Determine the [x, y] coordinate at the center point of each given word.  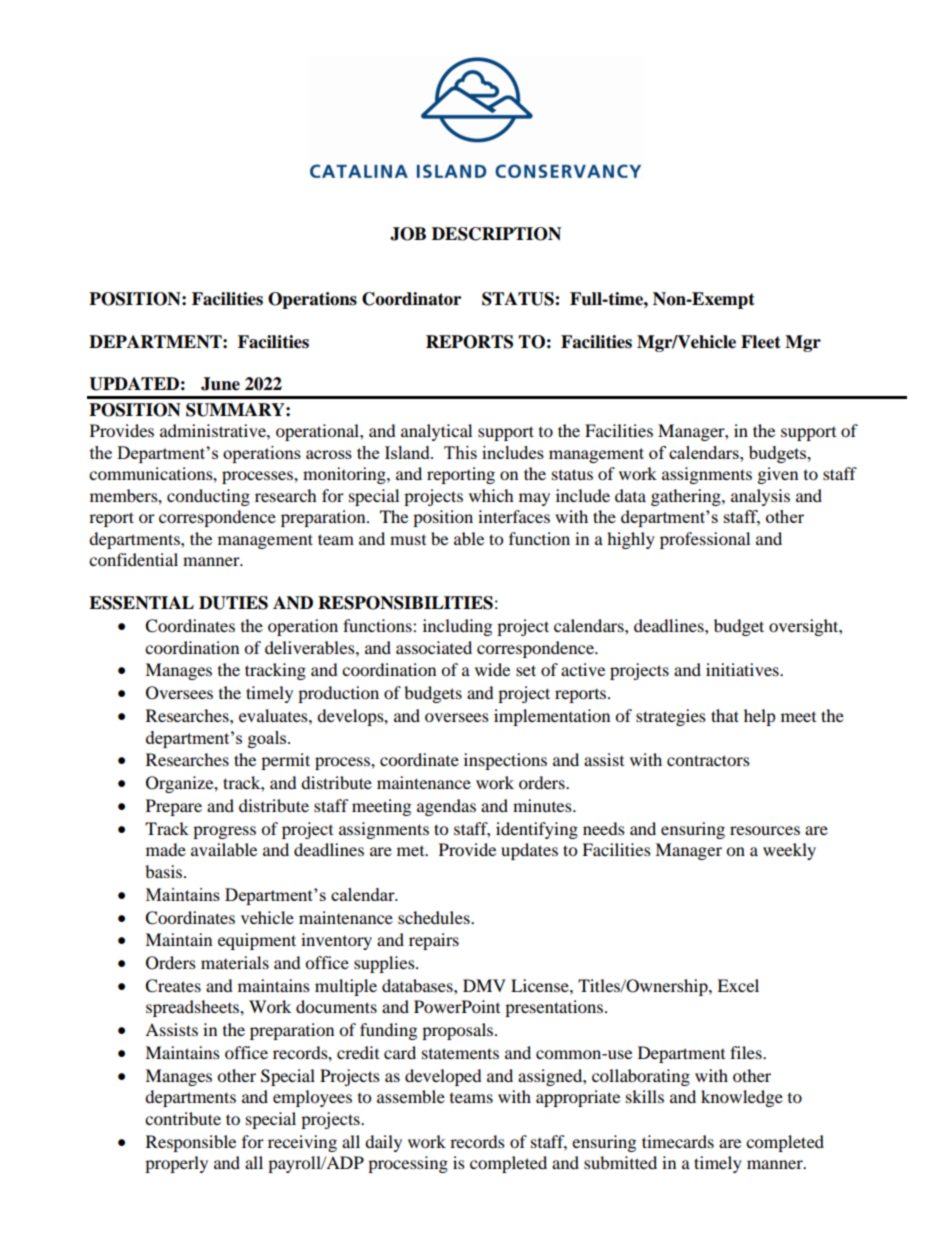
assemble [411, 1096]
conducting [208, 497]
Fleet [761, 342]
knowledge [742, 1098]
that [725, 715]
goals [268, 739]
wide [492, 669]
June [220, 384]
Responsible [191, 1143]
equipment [257, 941]
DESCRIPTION [496, 234]
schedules [435, 917]
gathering [687, 497]
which [491, 495]
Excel [738, 985]
